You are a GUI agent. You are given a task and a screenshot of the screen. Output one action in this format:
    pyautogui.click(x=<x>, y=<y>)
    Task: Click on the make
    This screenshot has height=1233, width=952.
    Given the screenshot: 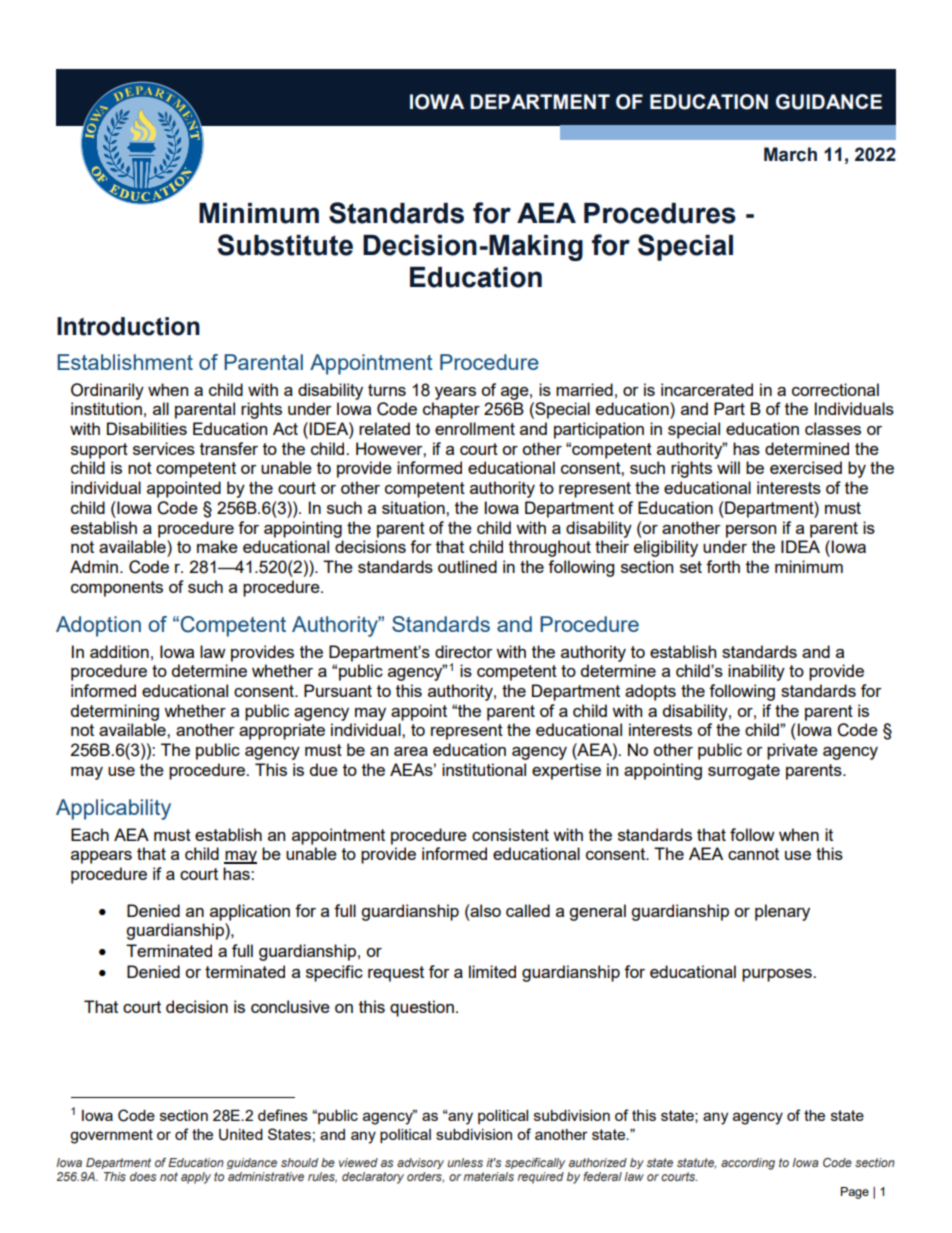 What is the action you would take?
    pyautogui.click(x=217, y=546)
